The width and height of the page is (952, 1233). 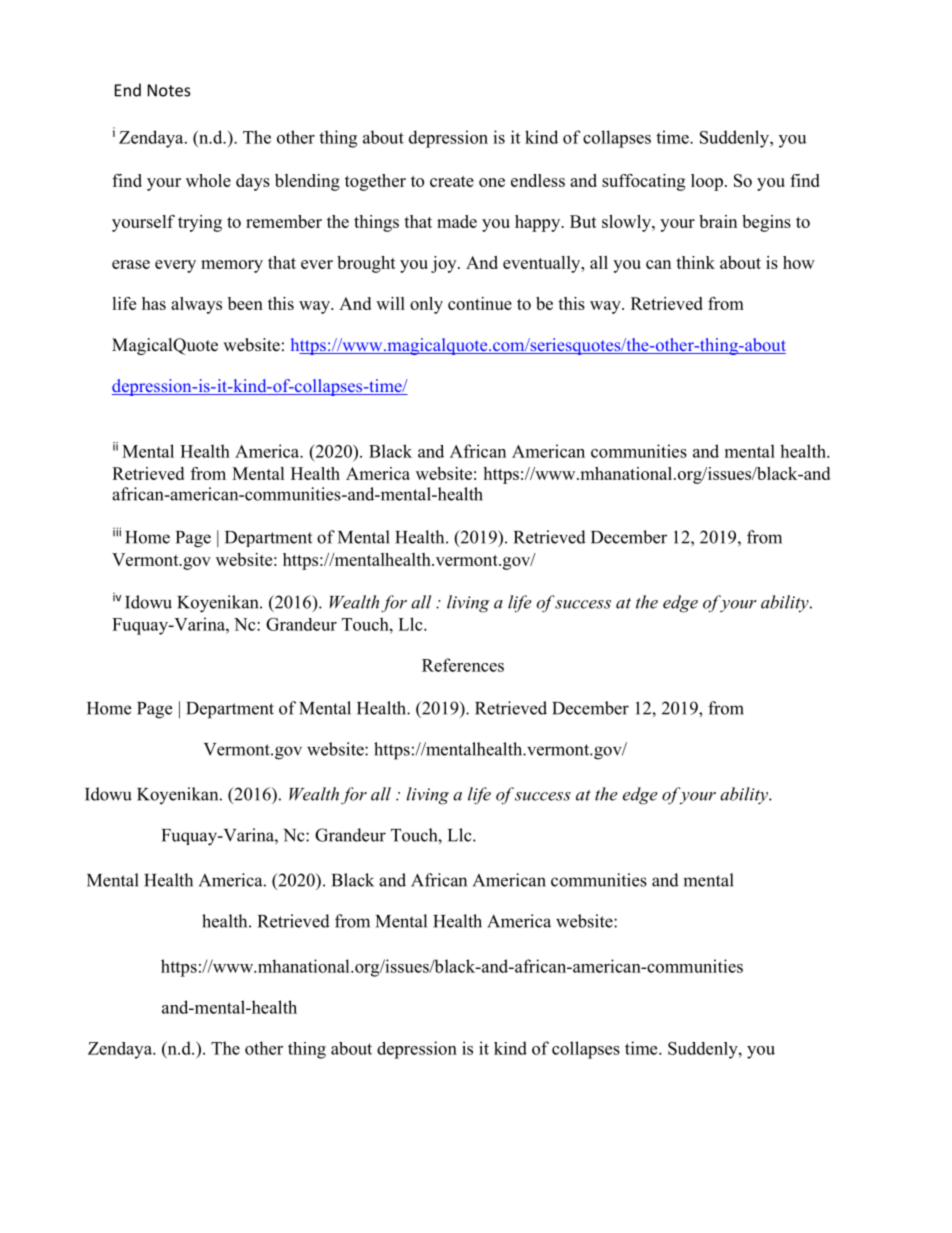 I want to click on loop, so click(x=707, y=182).
